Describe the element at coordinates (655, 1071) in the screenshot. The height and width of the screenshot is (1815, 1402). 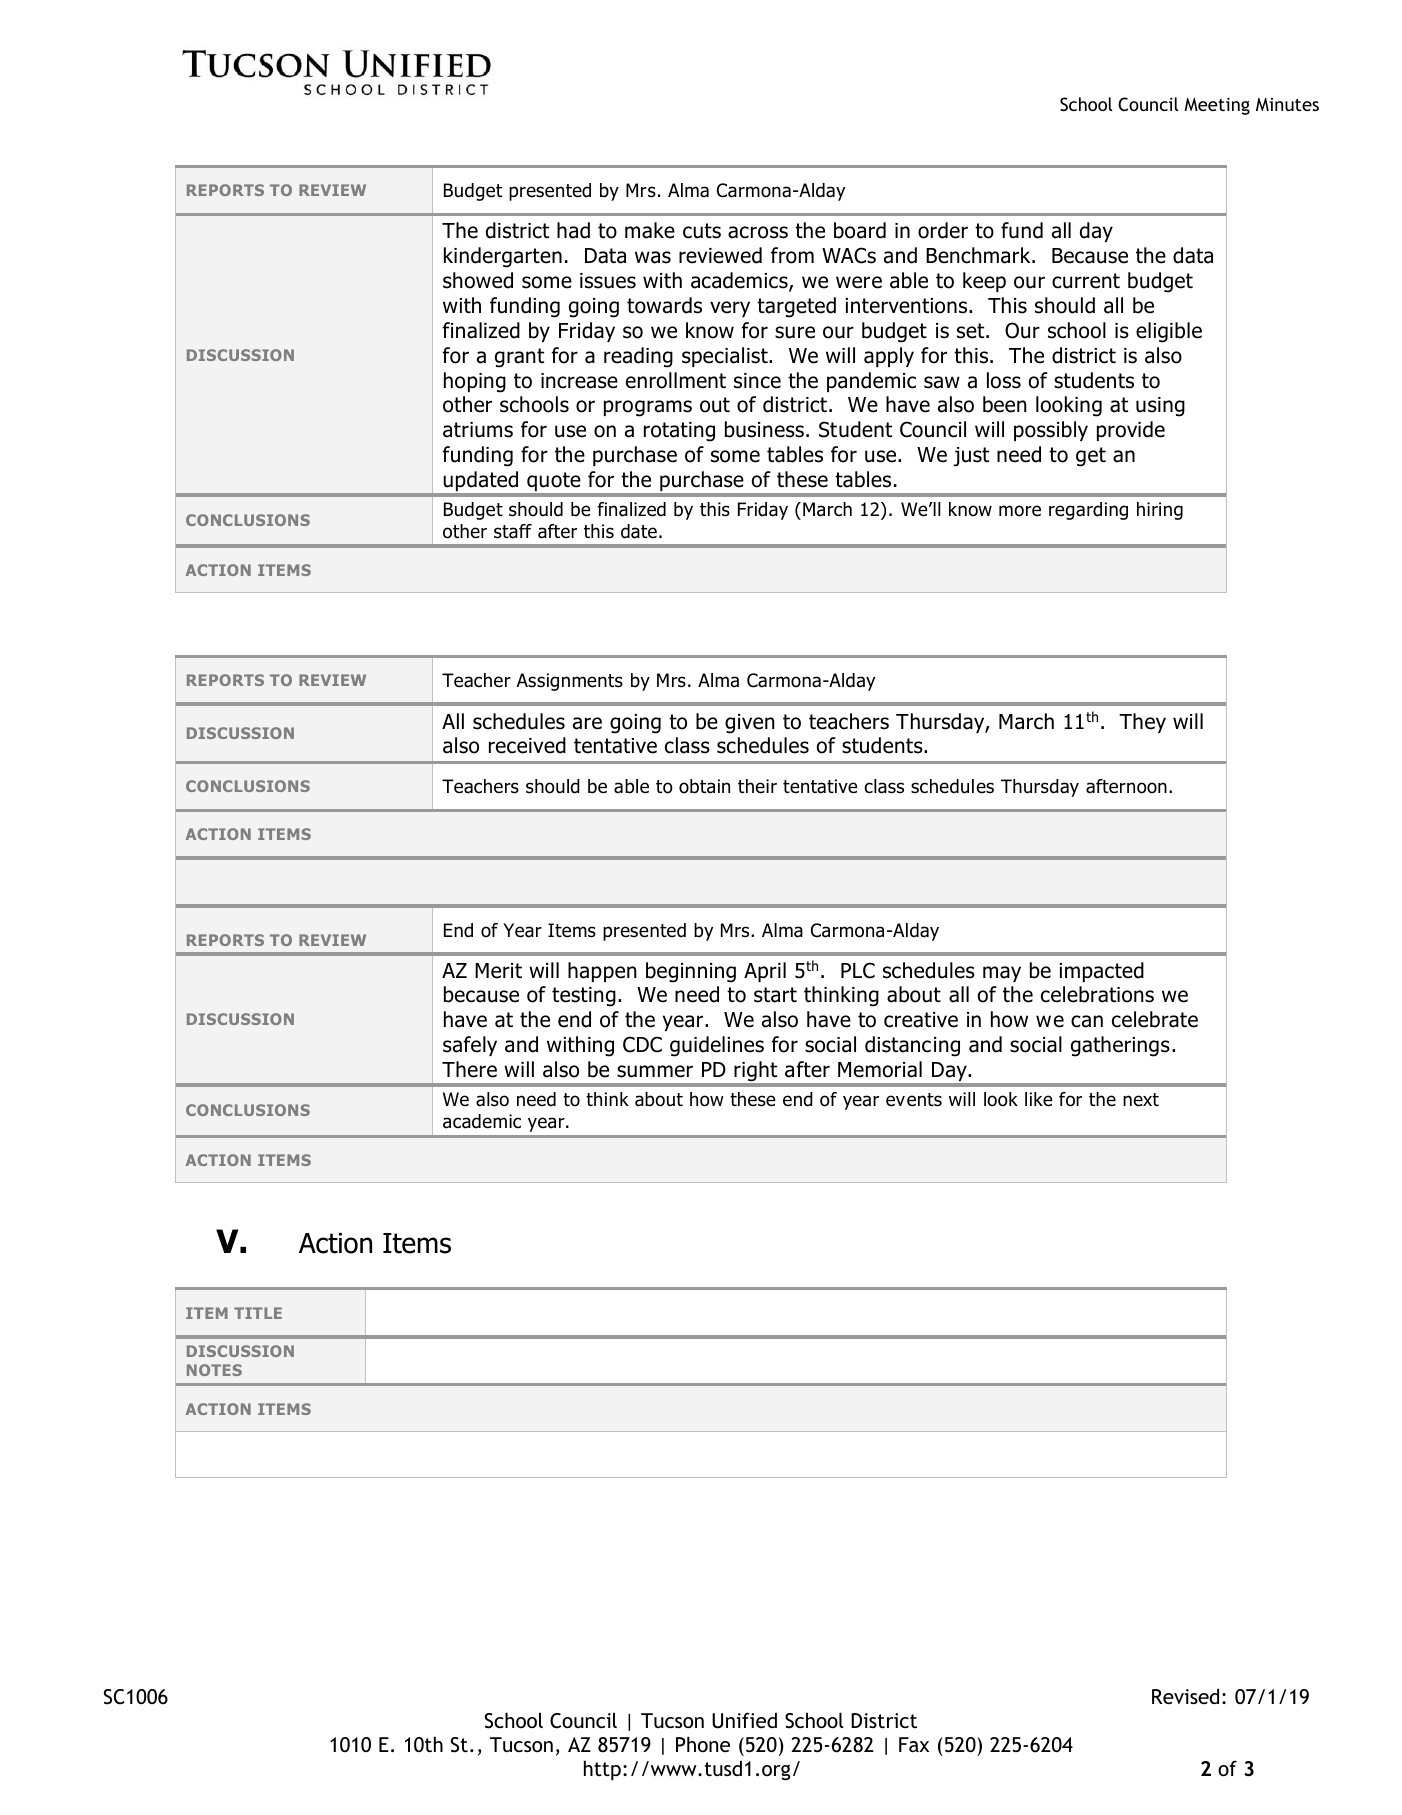
I see `summer` at that location.
